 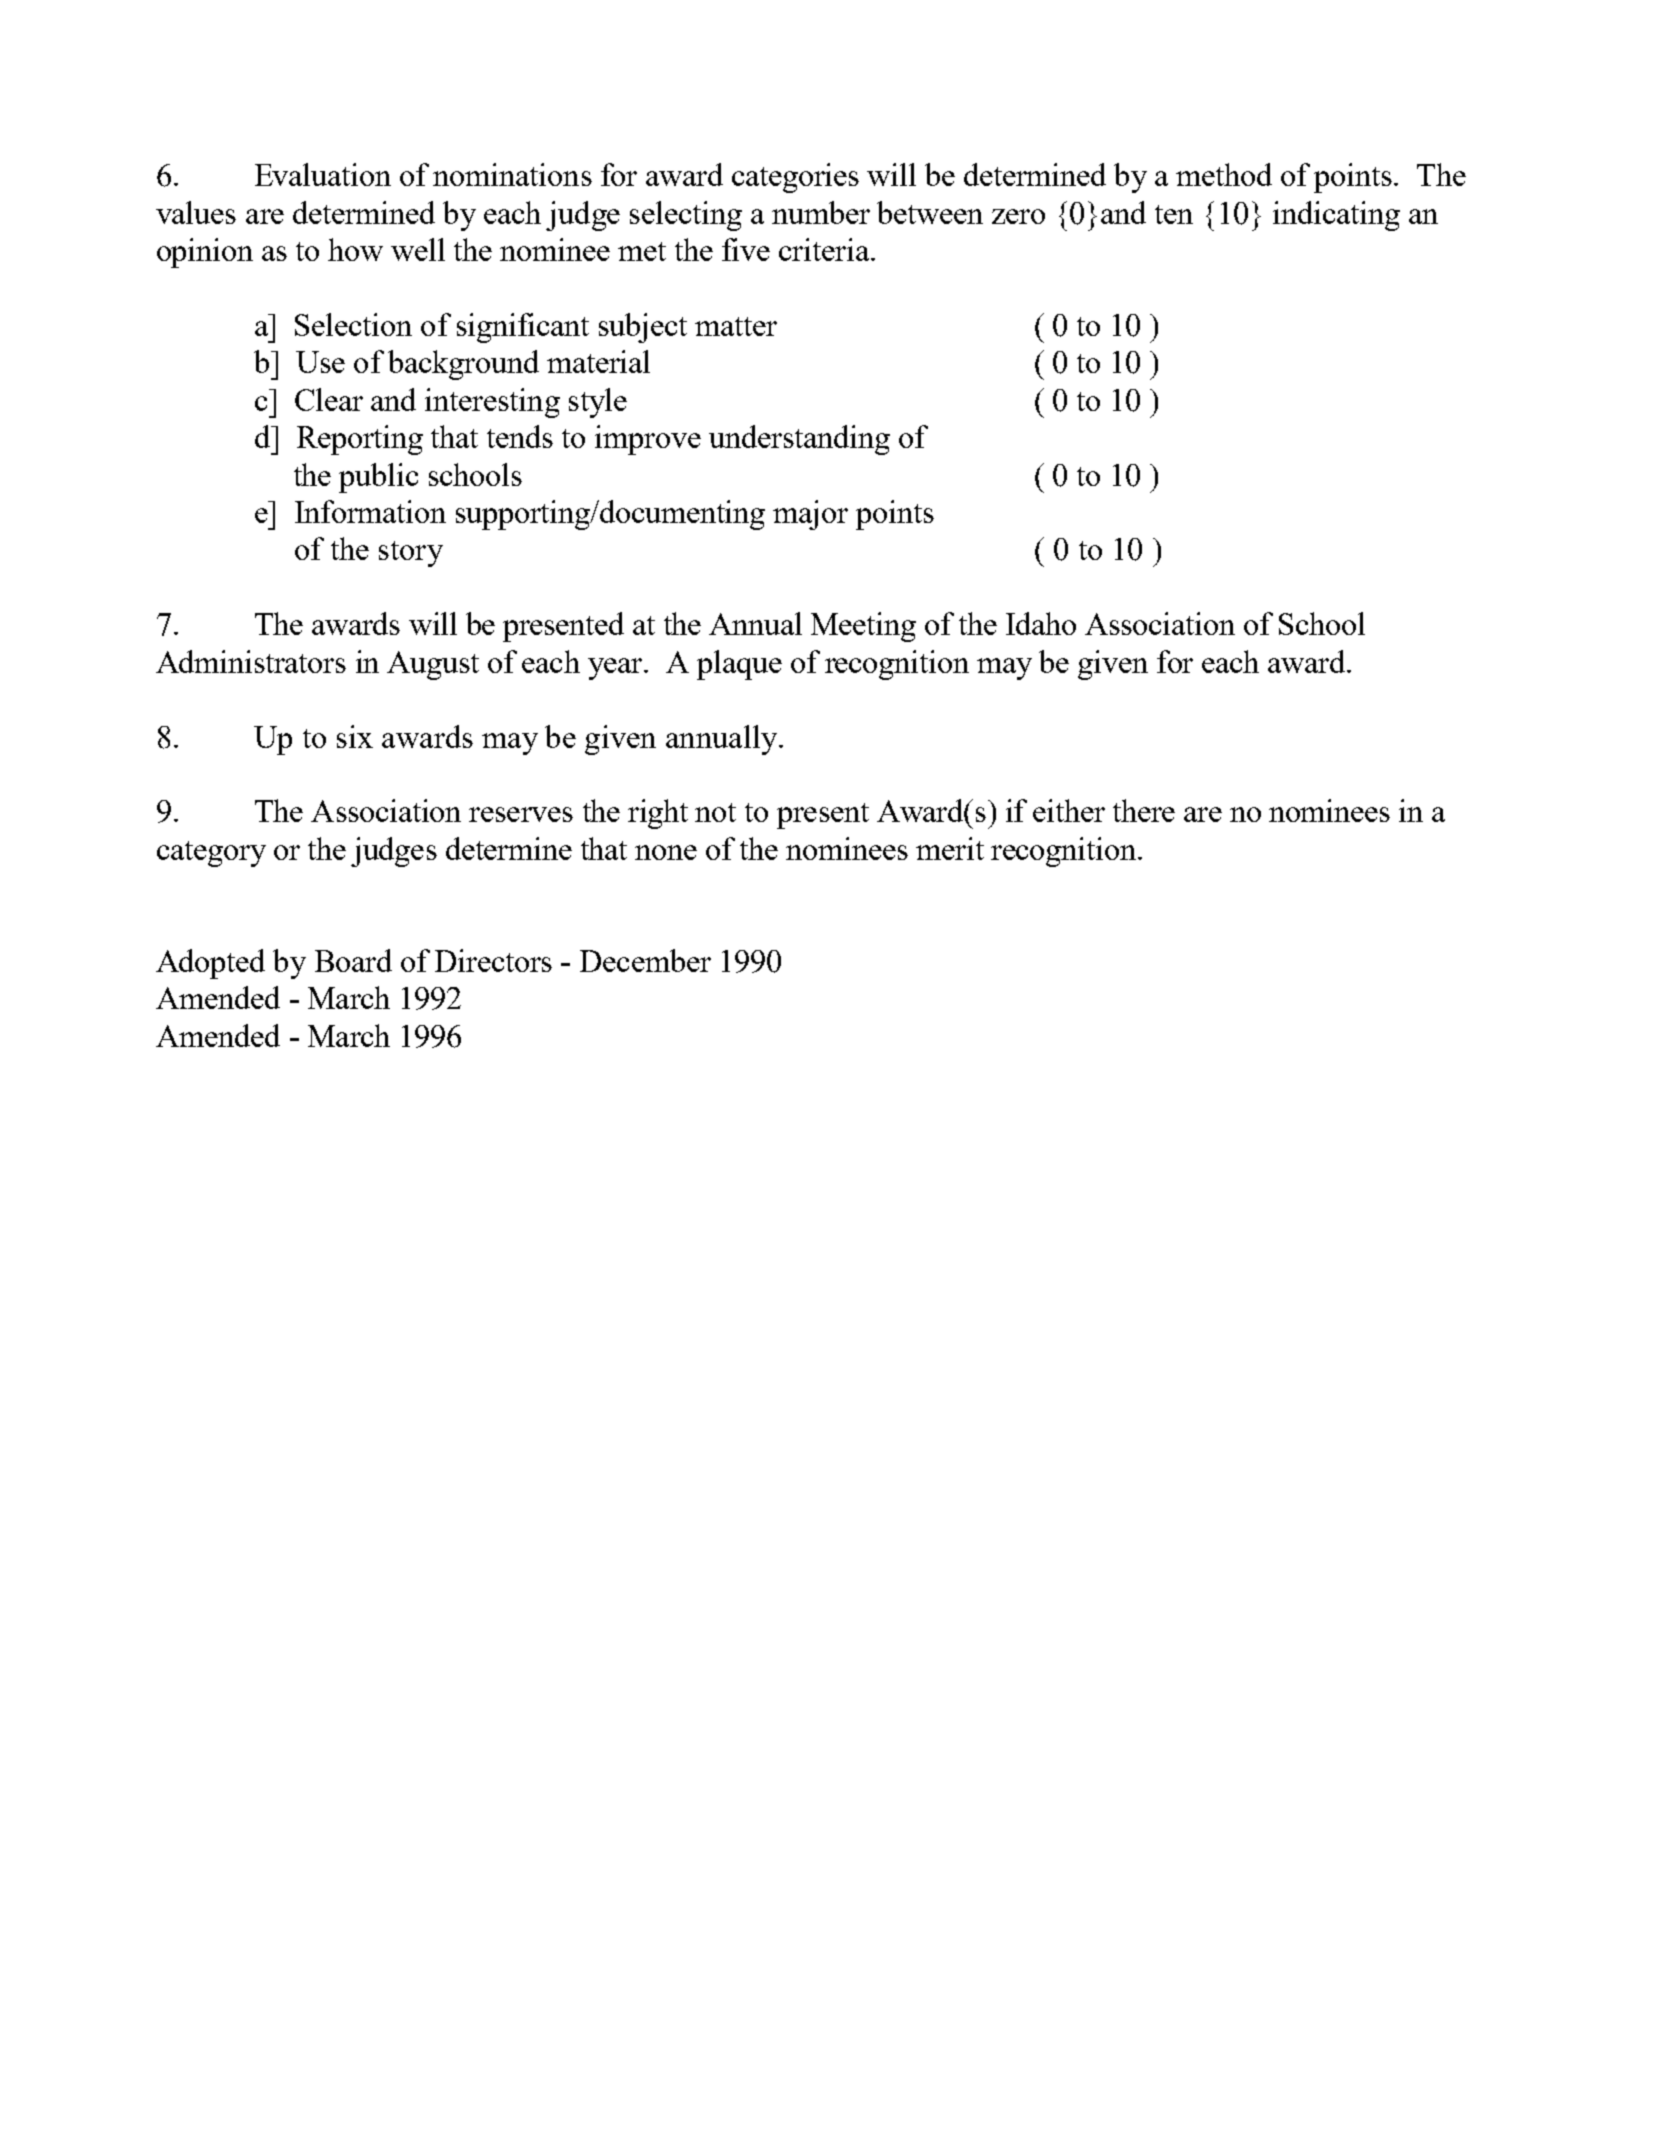 I want to click on categories, so click(x=795, y=178).
